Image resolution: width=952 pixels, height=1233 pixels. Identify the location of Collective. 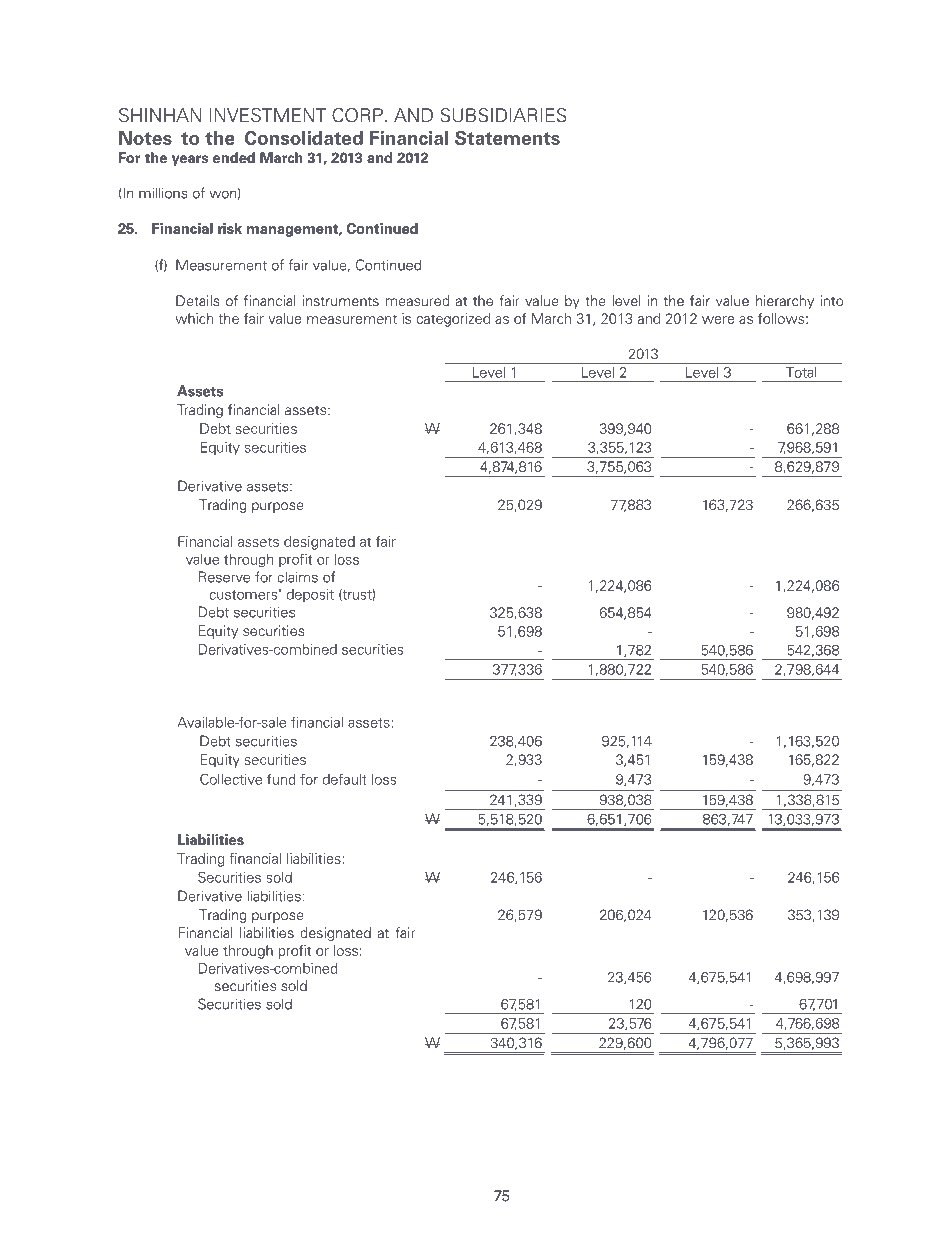
(231, 779).
